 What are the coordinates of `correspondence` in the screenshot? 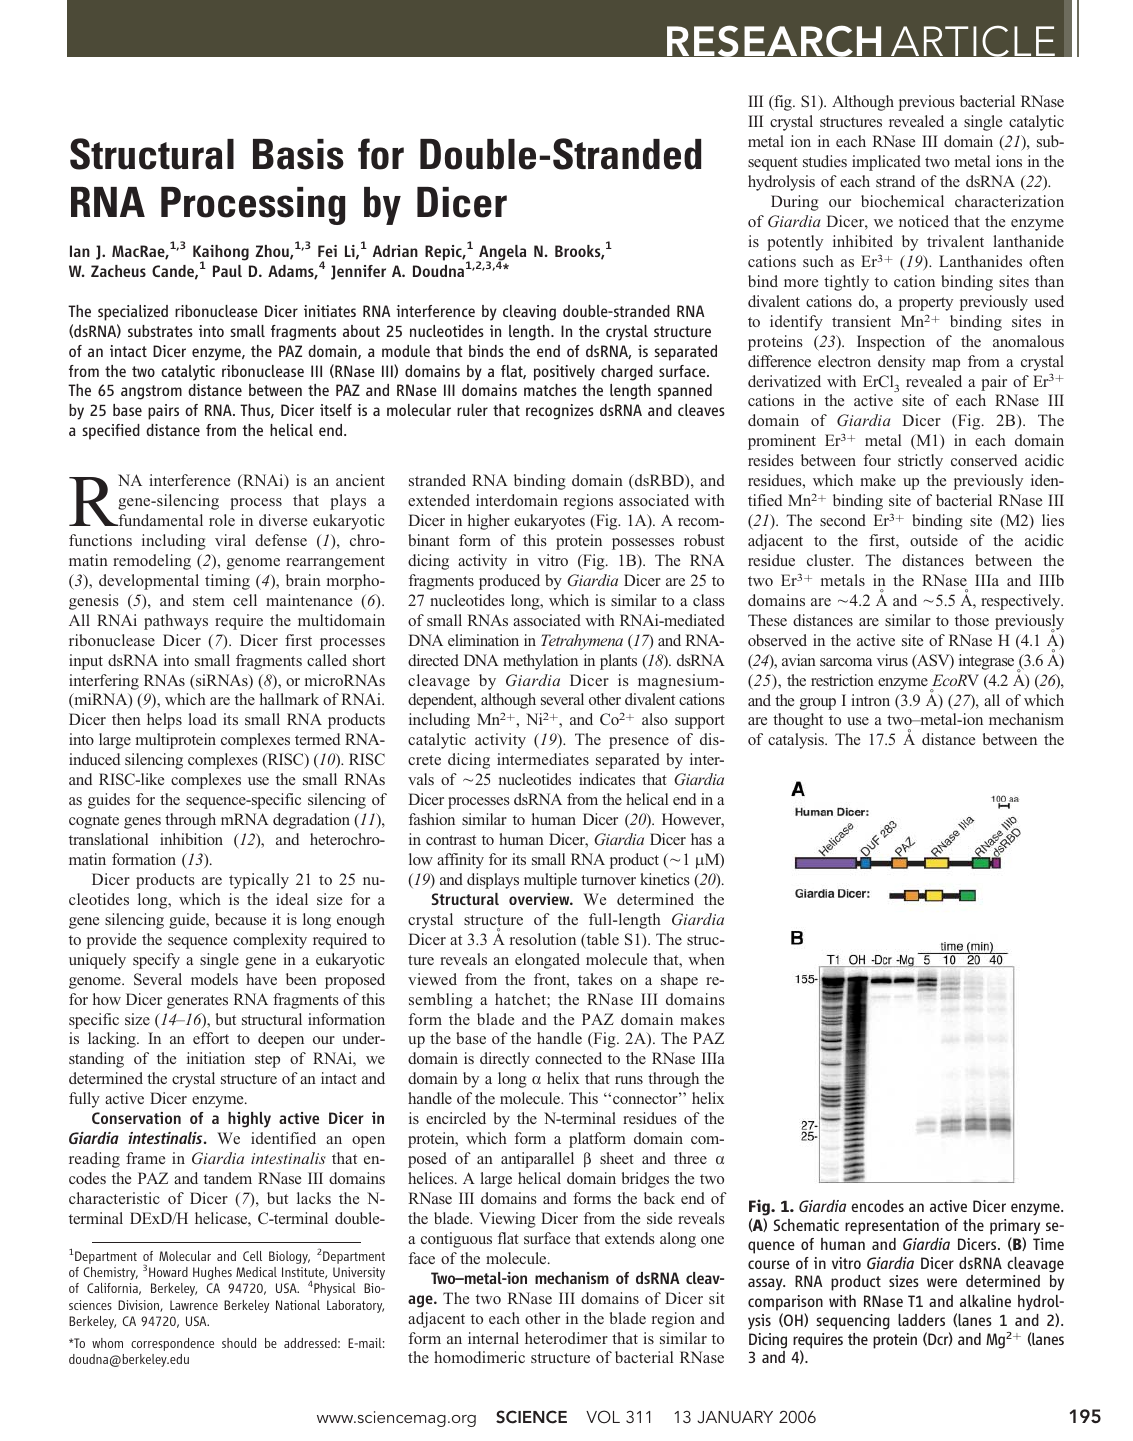 It's located at (172, 1344).
